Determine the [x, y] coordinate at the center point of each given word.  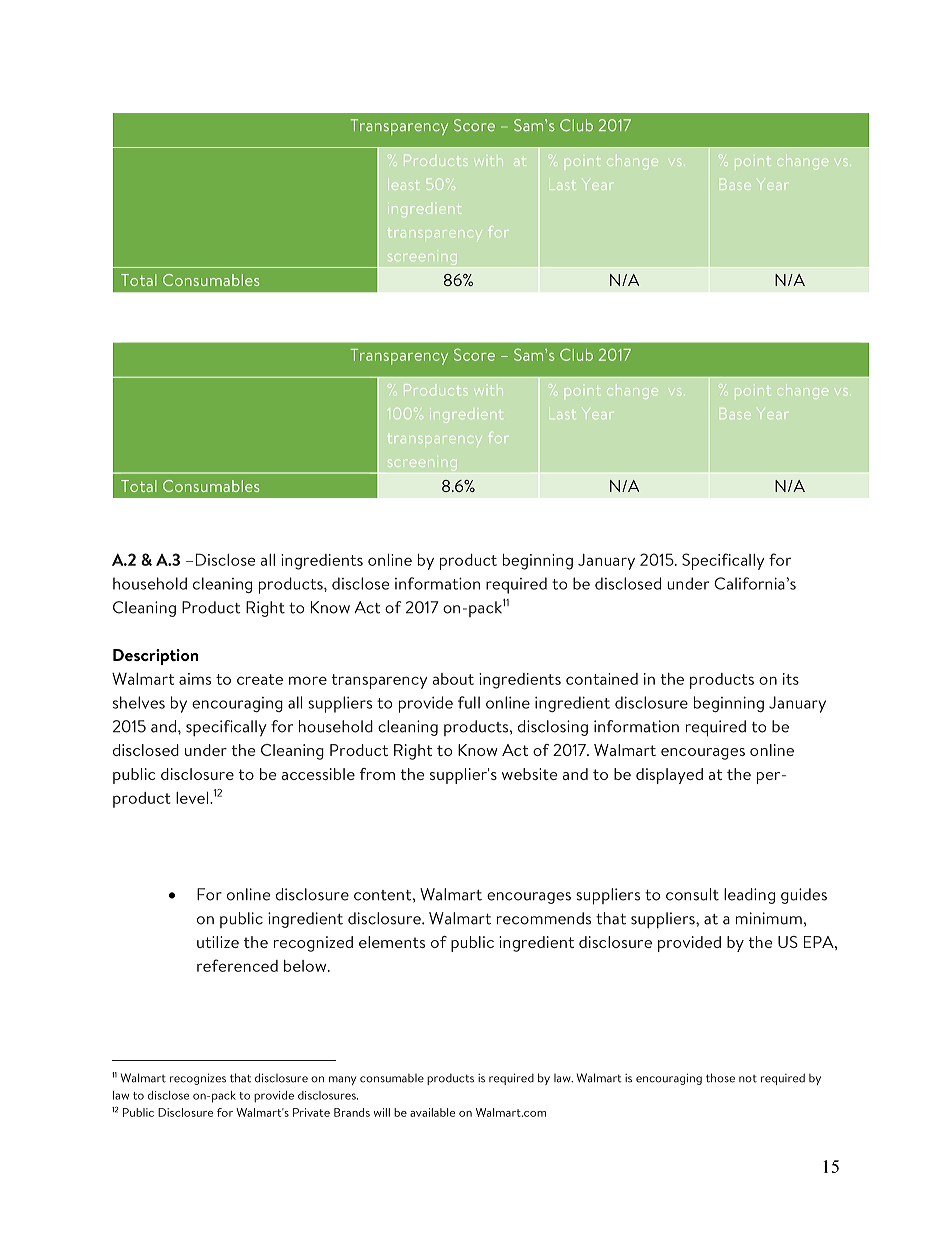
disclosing [553, 728]
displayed [669, 776]
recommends [544, 918]
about [453, 679]
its [791, 679]
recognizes [198, 1079]
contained [602, 679]
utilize [218, 942]
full [469, 702]
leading [749, 896]
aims [195, 679]
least [404, 184]
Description [156, 657]
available [433, 1112]
